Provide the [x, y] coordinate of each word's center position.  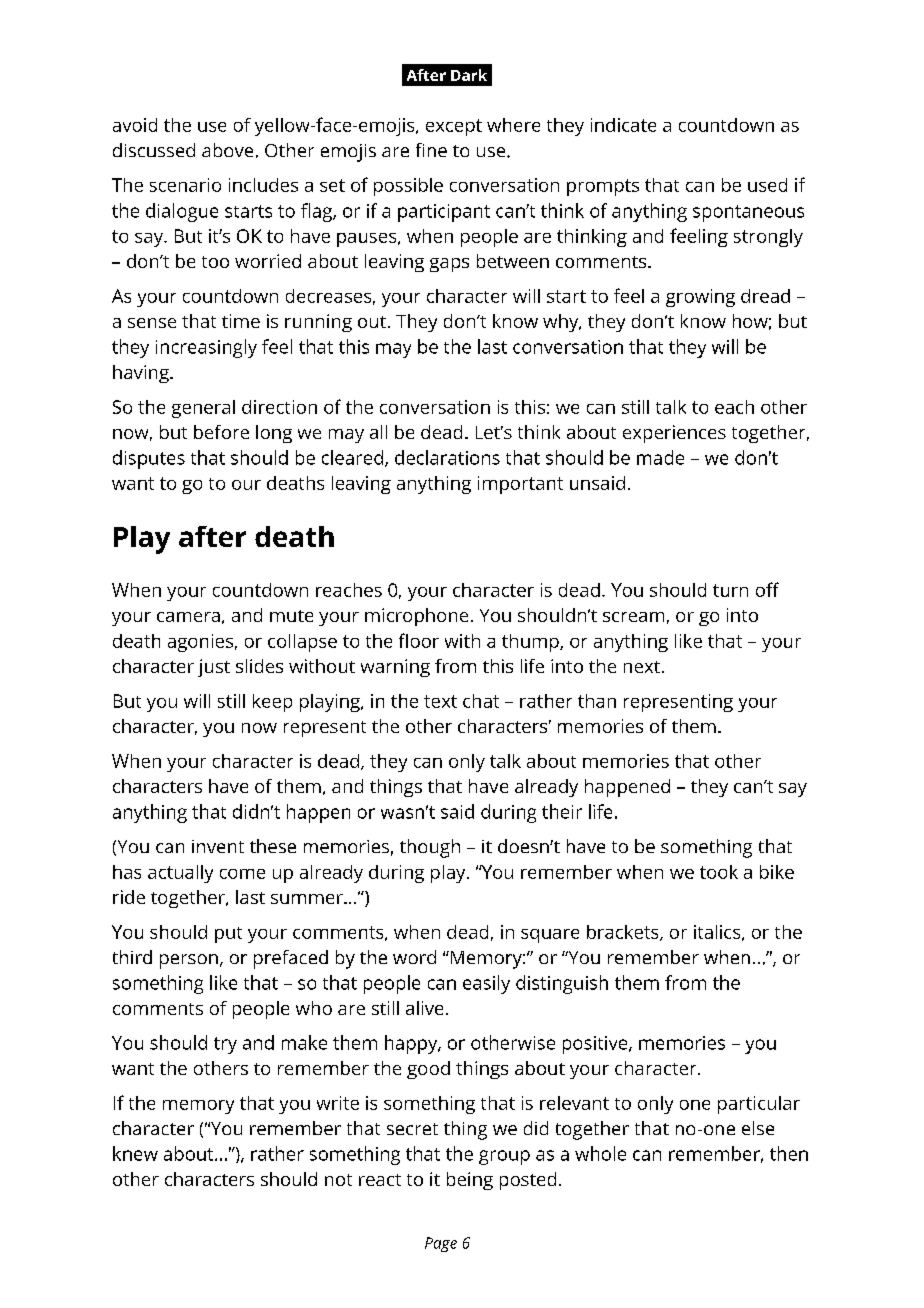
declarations [447, 457]
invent [218, 846]
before [221, 432]
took [719, 872]
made [660, 457]
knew [135, 1153]
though [430, 848]
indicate [623, 125]
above [227, 150]
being [470, 1181]
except [454, 127]
